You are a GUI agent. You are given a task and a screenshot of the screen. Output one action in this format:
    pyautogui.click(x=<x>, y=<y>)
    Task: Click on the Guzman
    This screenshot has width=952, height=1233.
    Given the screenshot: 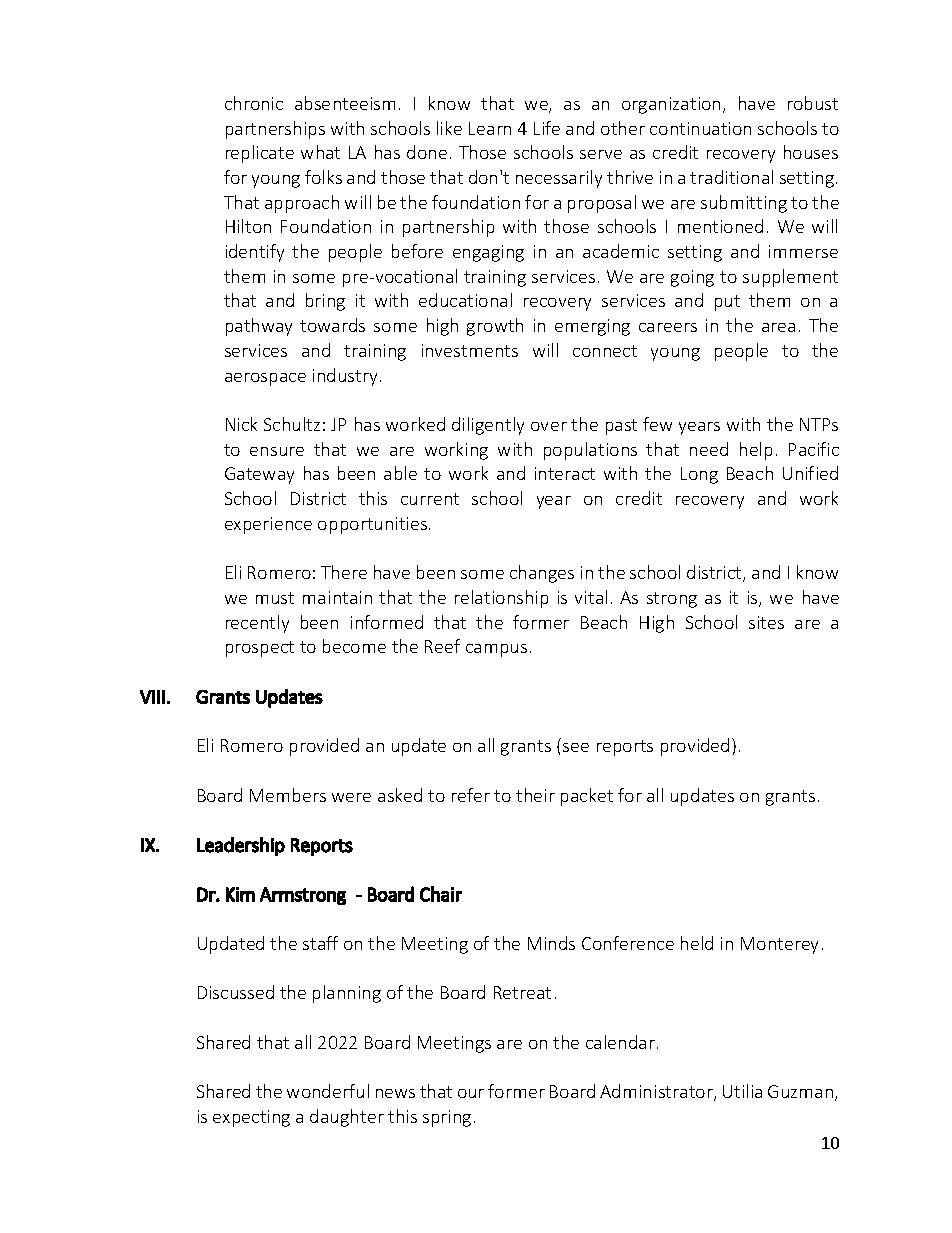 What is the action you would take?
    pyautogui.click(x=802, y=1093)
